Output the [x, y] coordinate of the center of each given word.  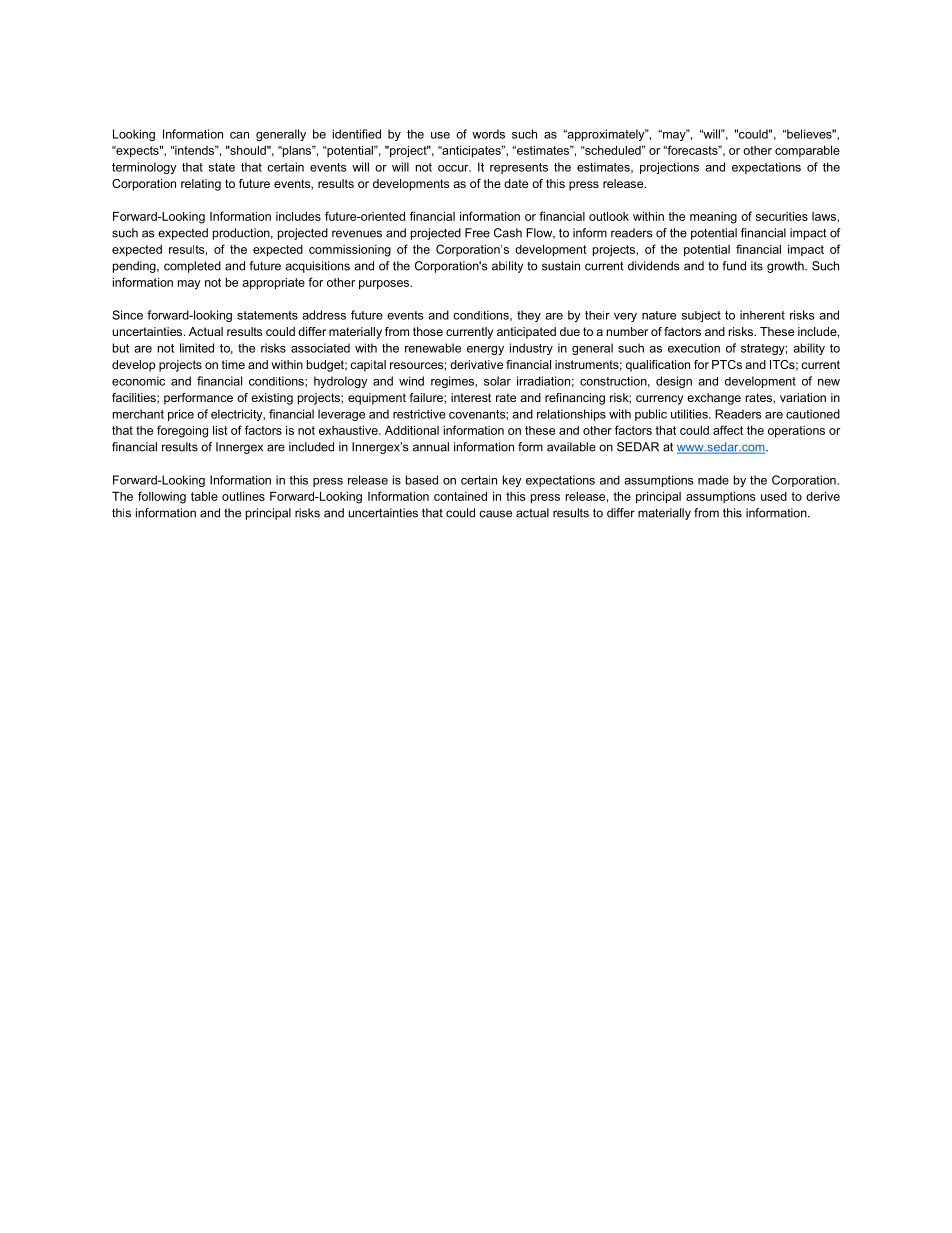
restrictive [419, 414]
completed [192, 267]
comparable [807, 151]
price [181, 415]
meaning [713, 218]
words [488, 134]
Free [477, 233]
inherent [762, 315]
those [428, 331]
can [239, 135]
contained [460, 496]
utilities [690, 414]
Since [127, 315]
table [204, 496]
